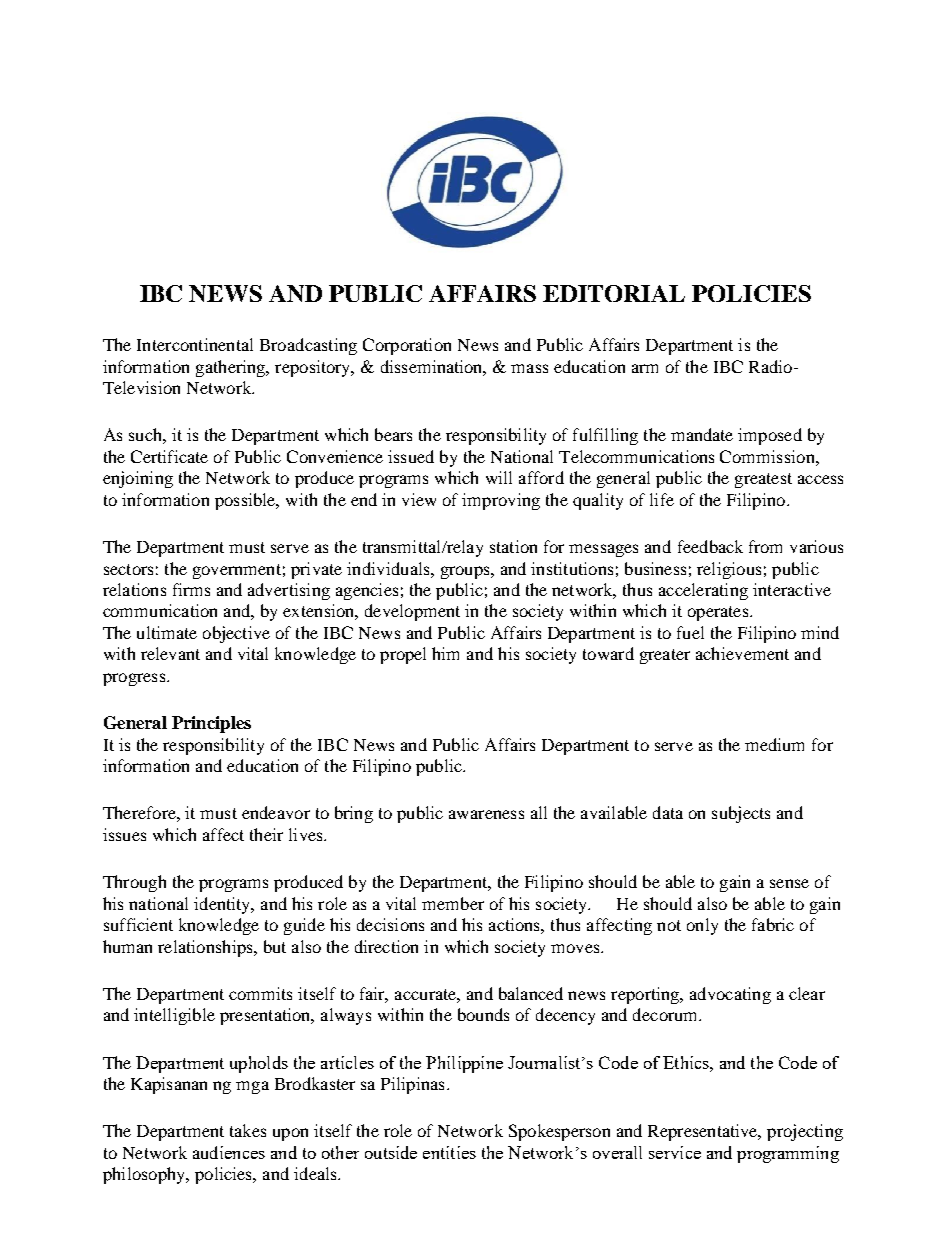 The width and height of the screenshot is (952, 1233). I want to click on bounds, so click(483, 1014).
